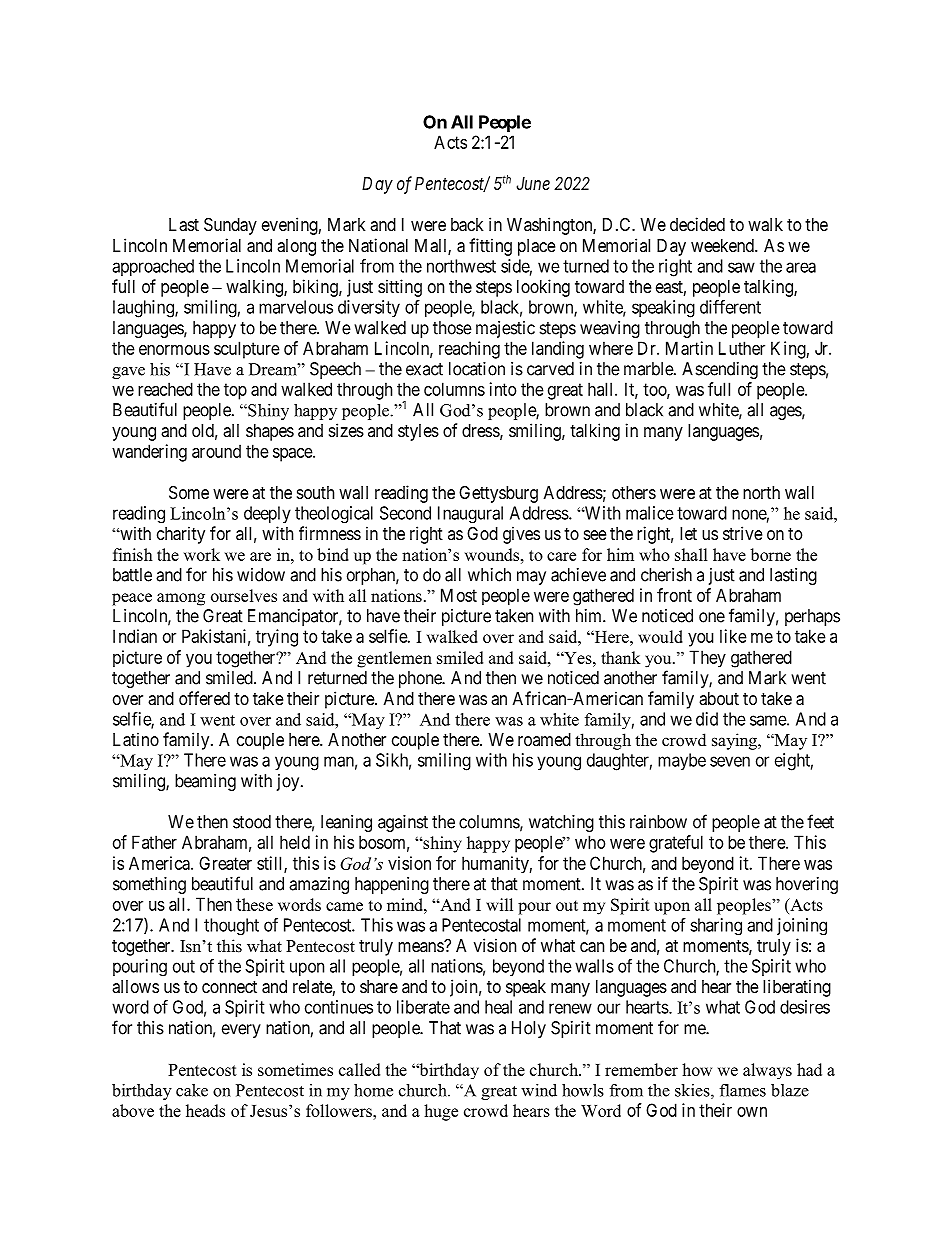 The height and width of the document is (1233, 952). Describe the element at coordinates (421, 679) in the document. I see `phone` at that location.
